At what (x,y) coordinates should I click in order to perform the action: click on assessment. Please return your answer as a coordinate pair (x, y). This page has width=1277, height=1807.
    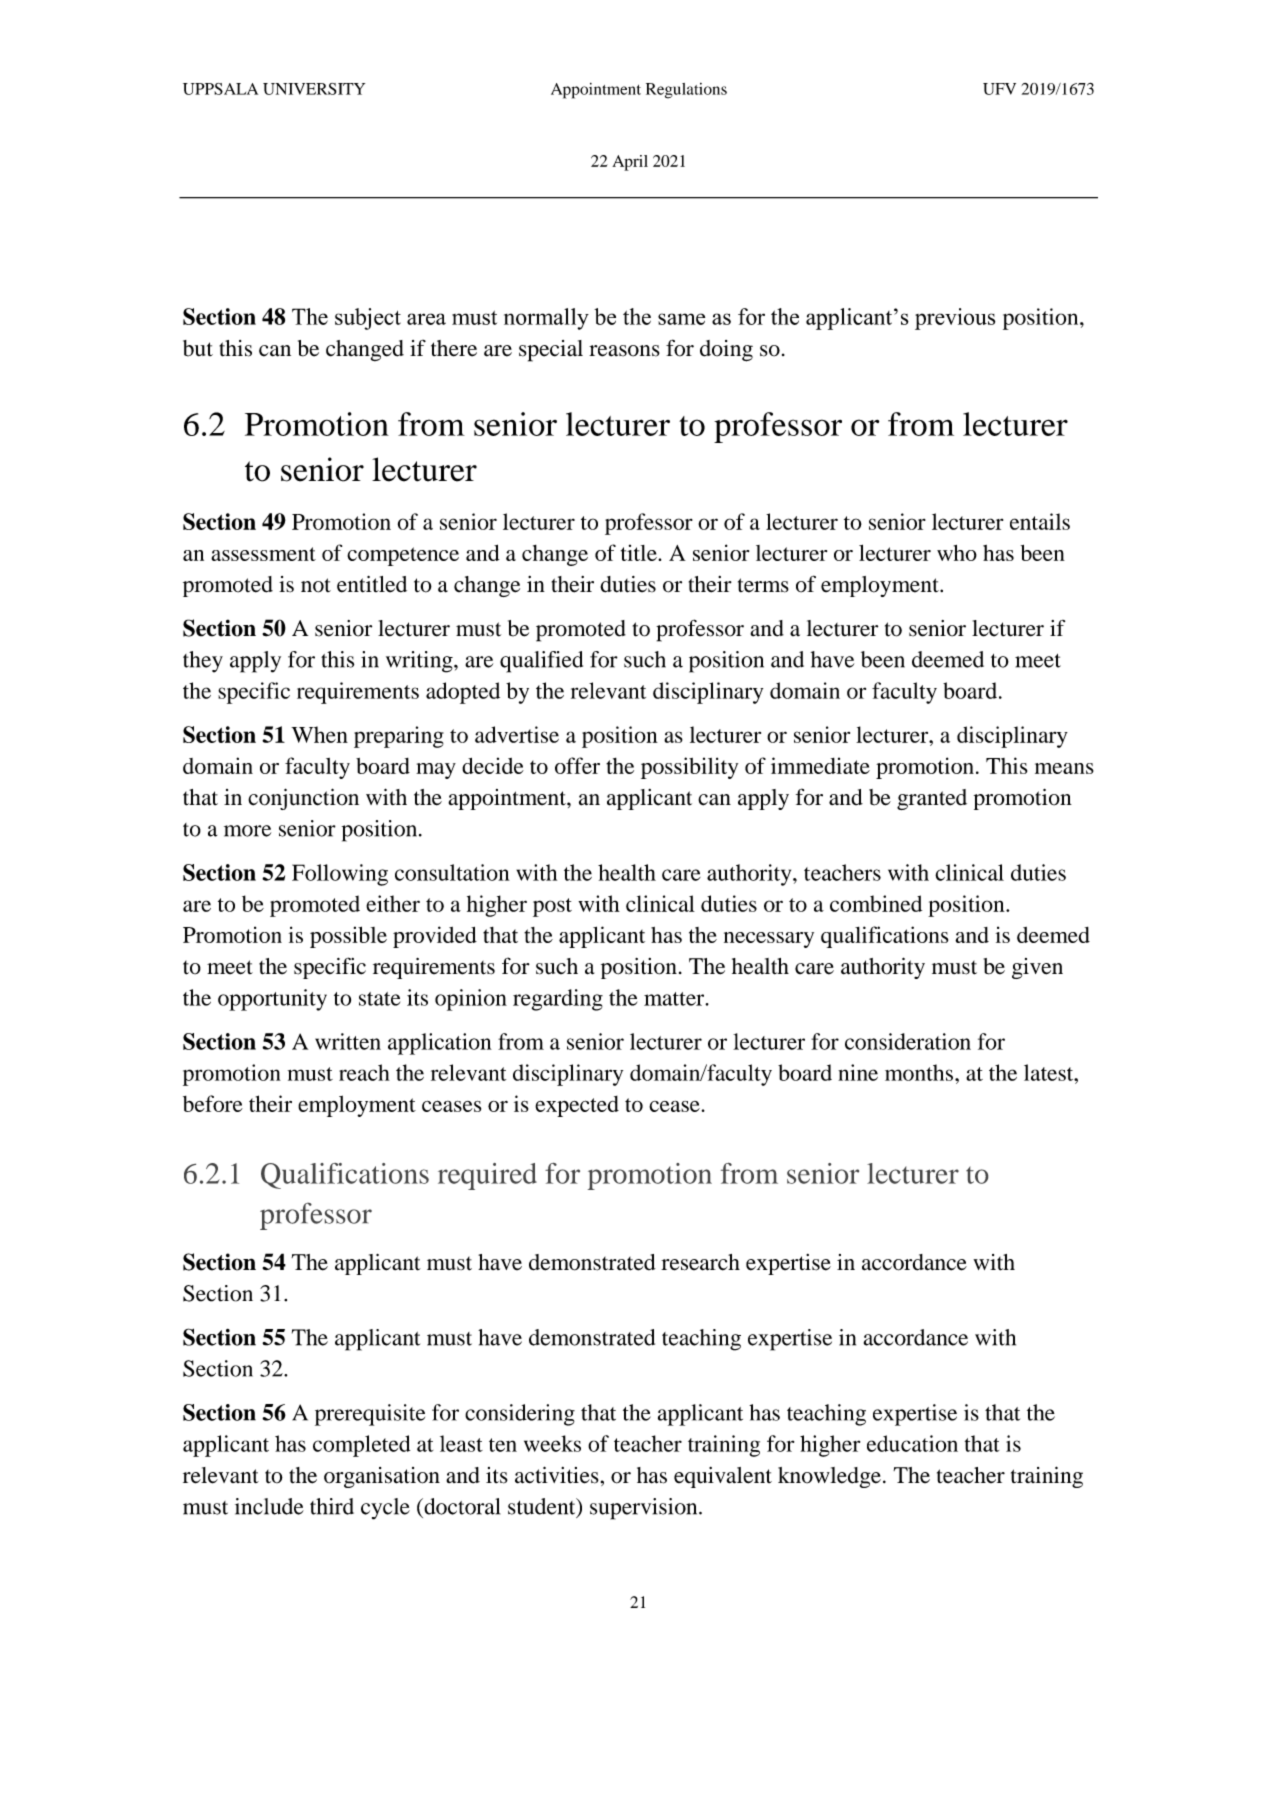
    Looking at the image, I should click on (263, 554).
